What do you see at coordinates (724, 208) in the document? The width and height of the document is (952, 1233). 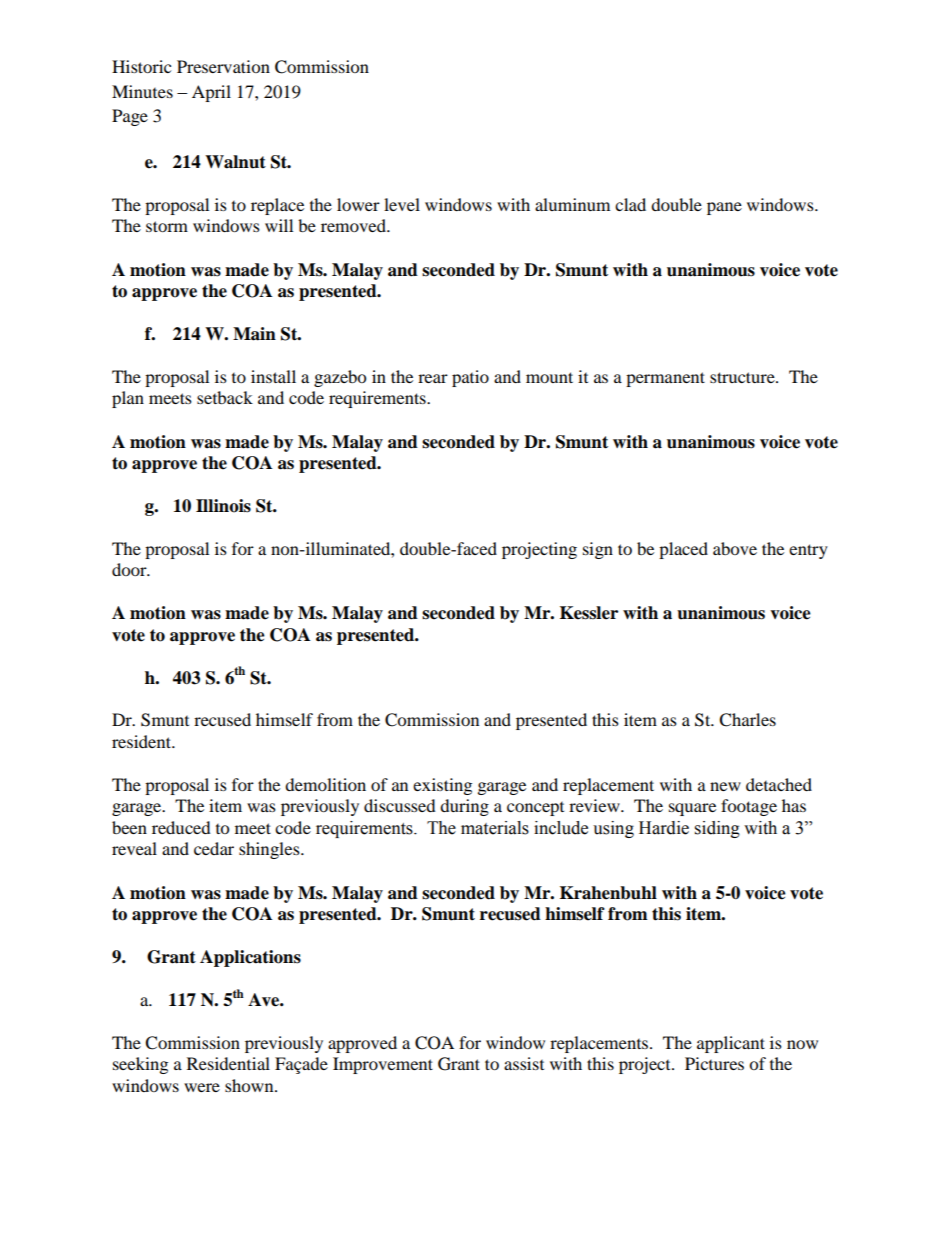 I see `pane` at bounding box center [724, 208].
